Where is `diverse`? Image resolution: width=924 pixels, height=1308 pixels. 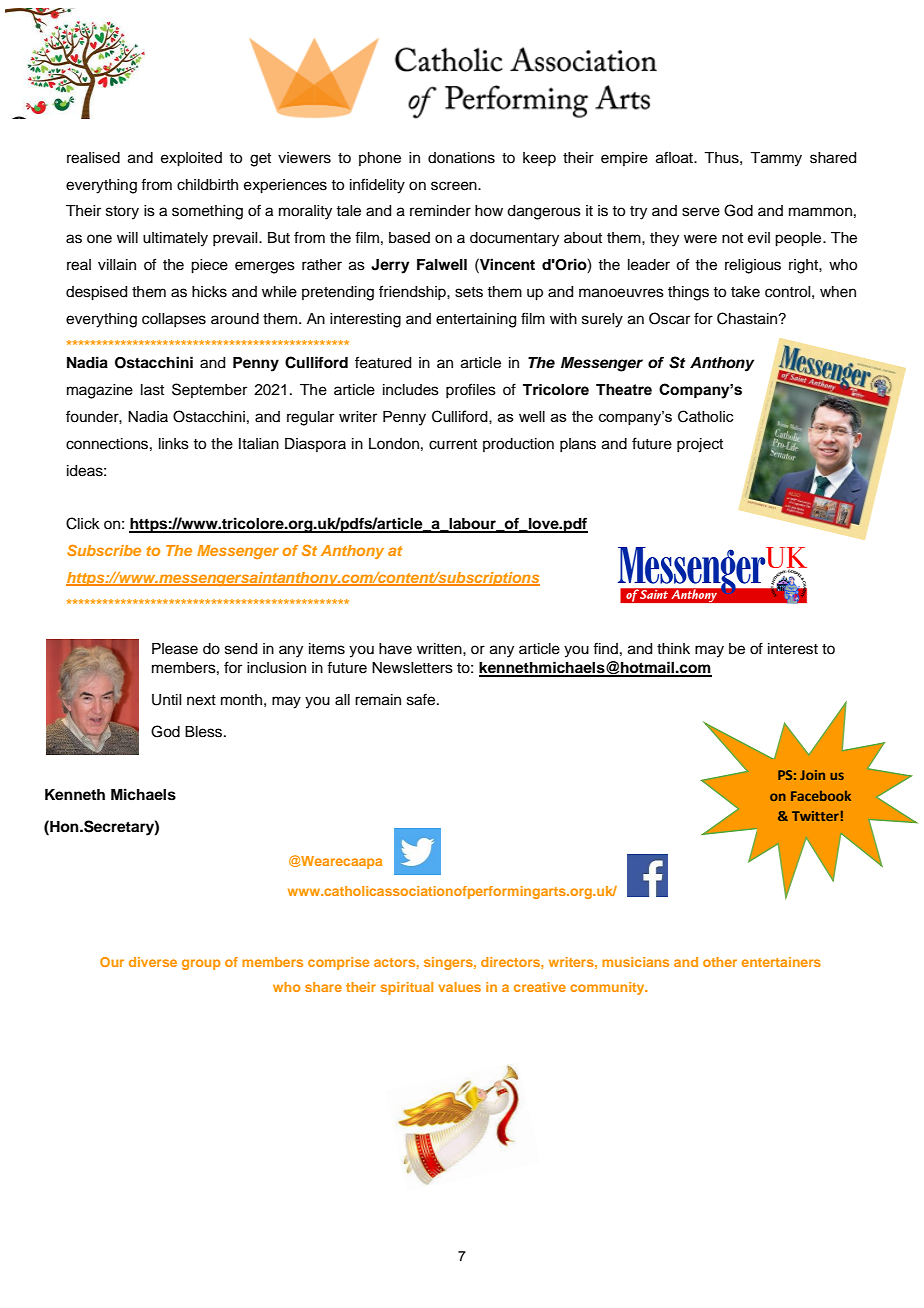
diverse is located at coordinates (153, 962).
